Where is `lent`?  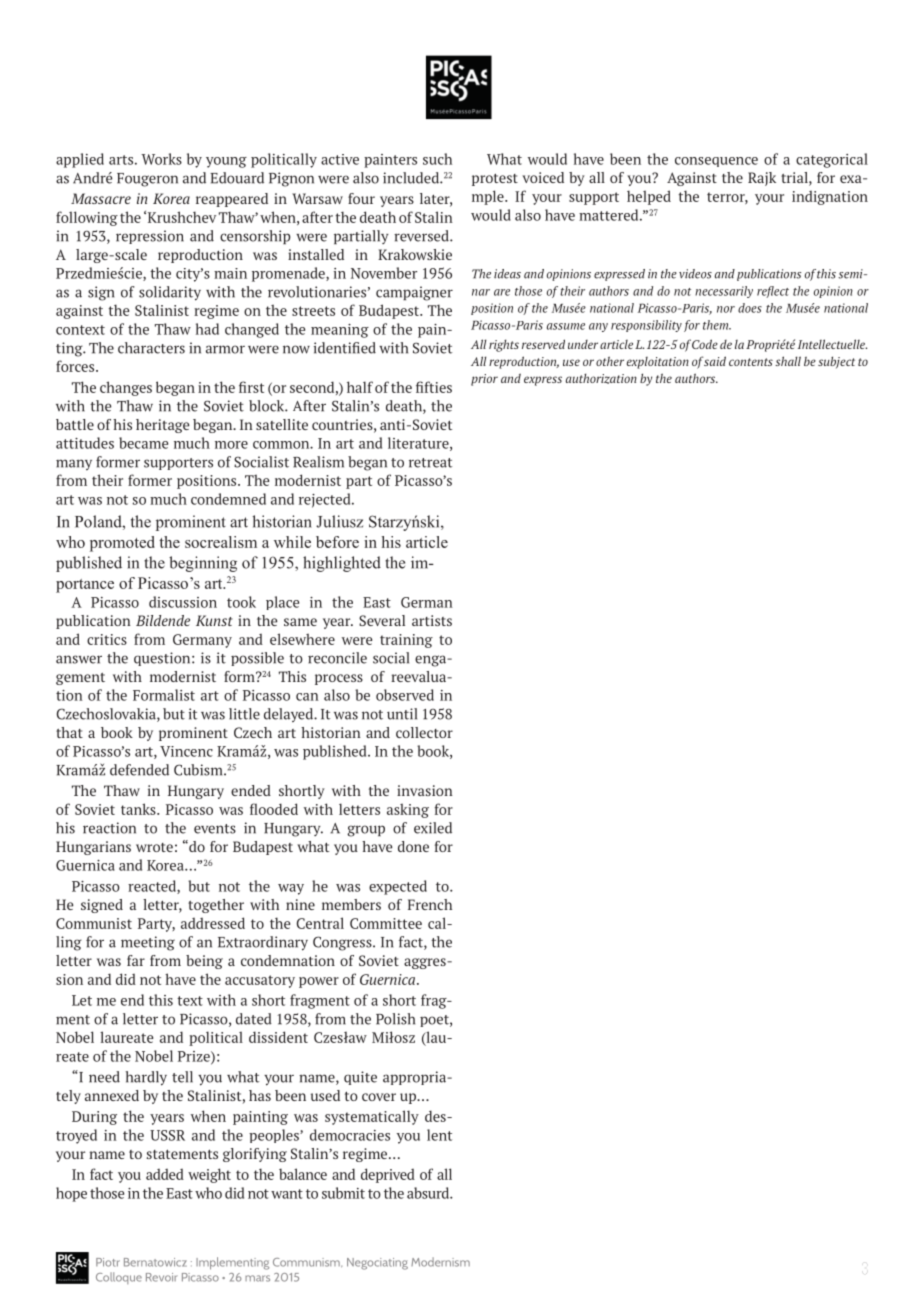 lent is located at coordinates (439, 1135).
